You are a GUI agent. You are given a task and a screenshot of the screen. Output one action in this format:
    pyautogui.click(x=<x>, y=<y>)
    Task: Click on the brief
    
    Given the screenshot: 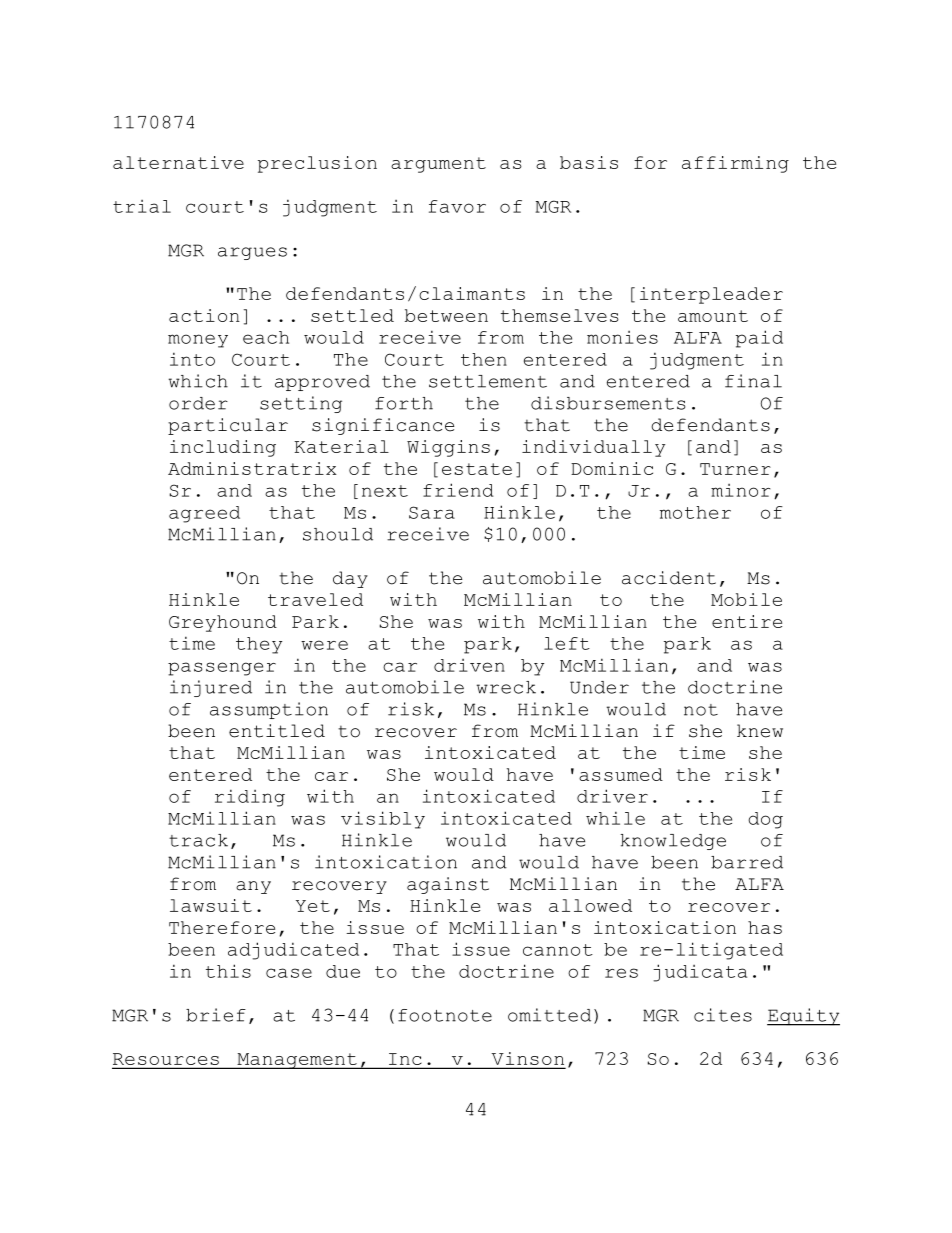 What is the action you would take?
    pyautogui.click(x=216, y=1015)
